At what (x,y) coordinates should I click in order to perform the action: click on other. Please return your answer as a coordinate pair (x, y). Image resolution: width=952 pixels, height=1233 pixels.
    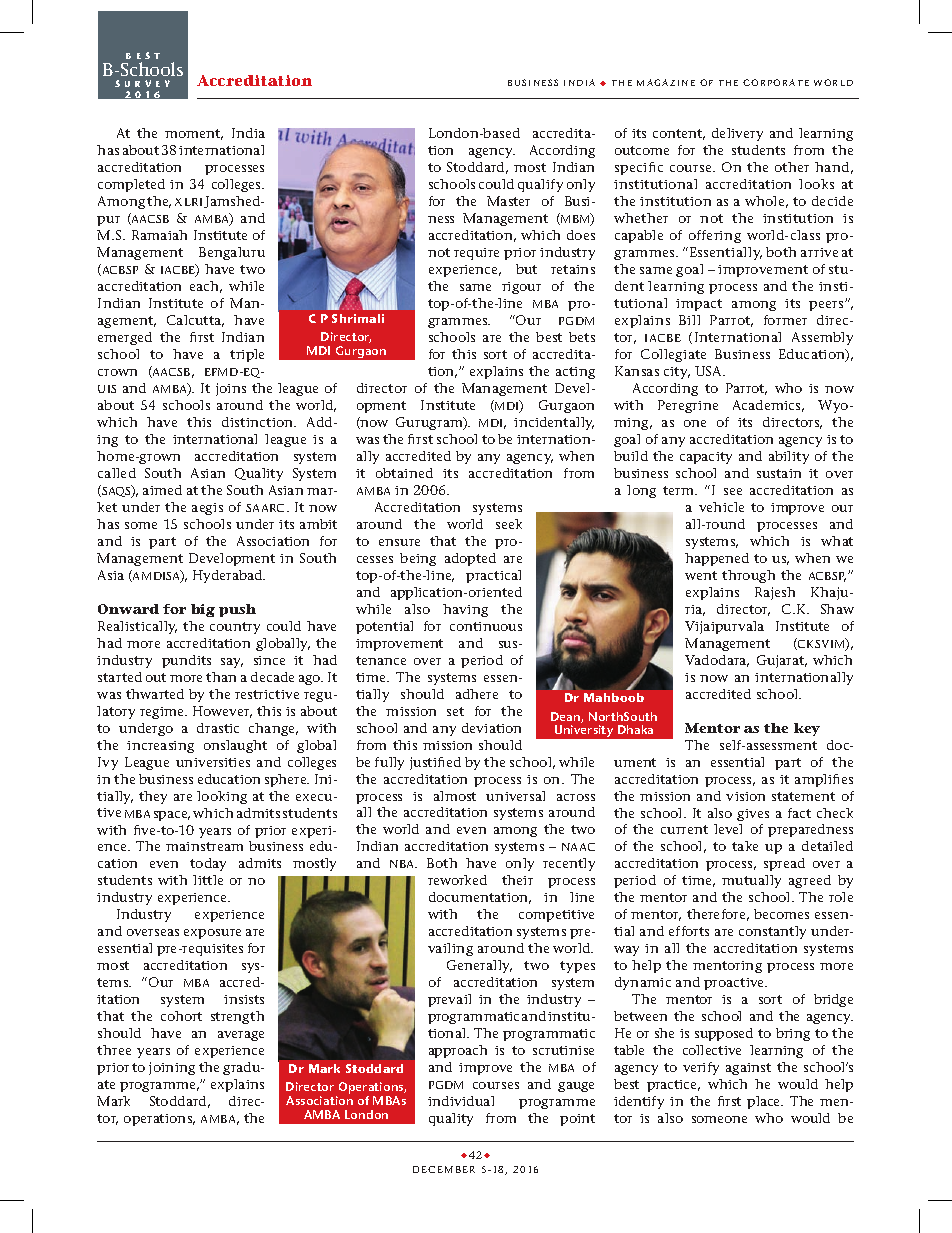
    Looking at the image, I should click on (792, 167).
